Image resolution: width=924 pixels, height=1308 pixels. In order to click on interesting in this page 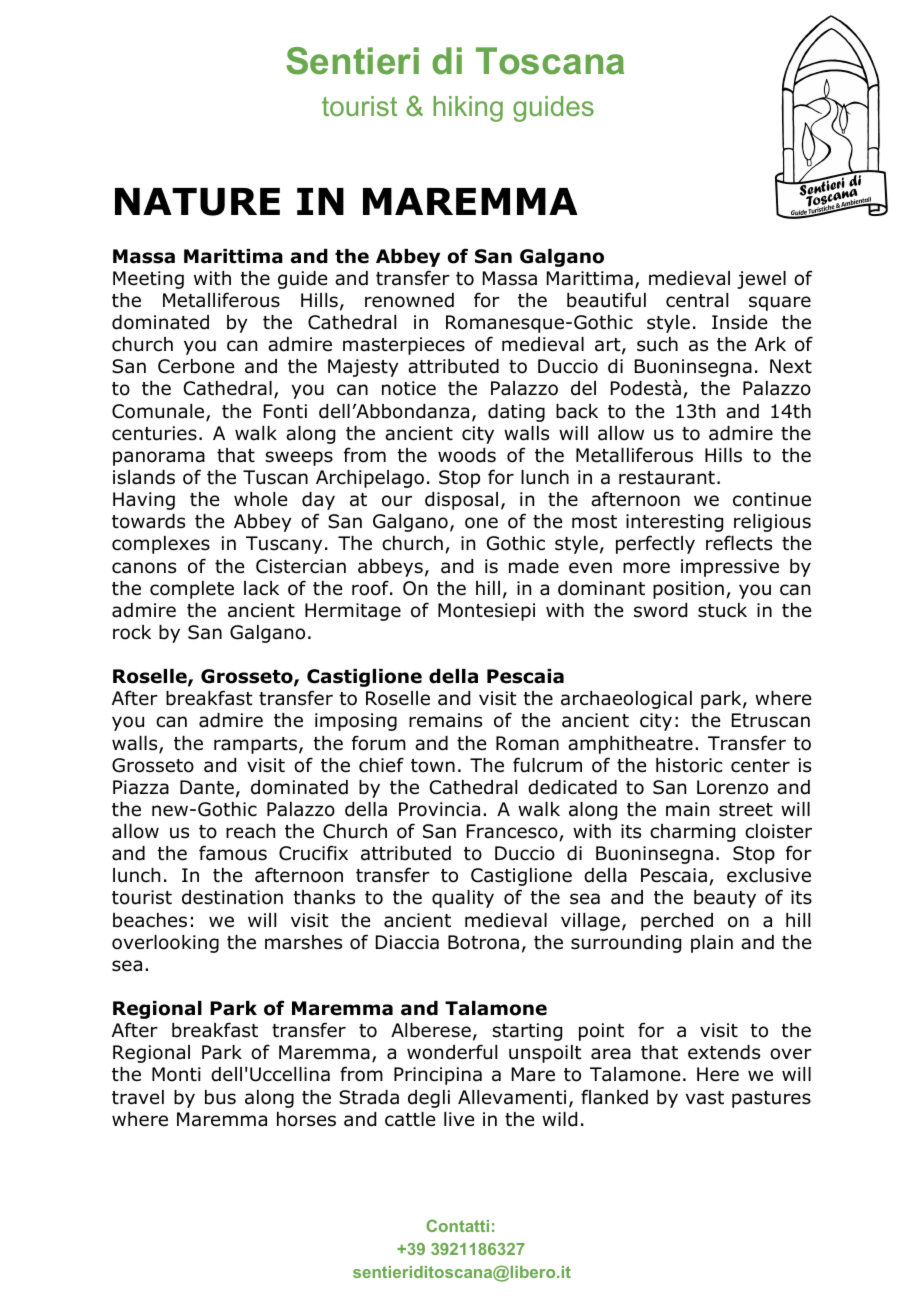, I will do `click(674, 523)`.
